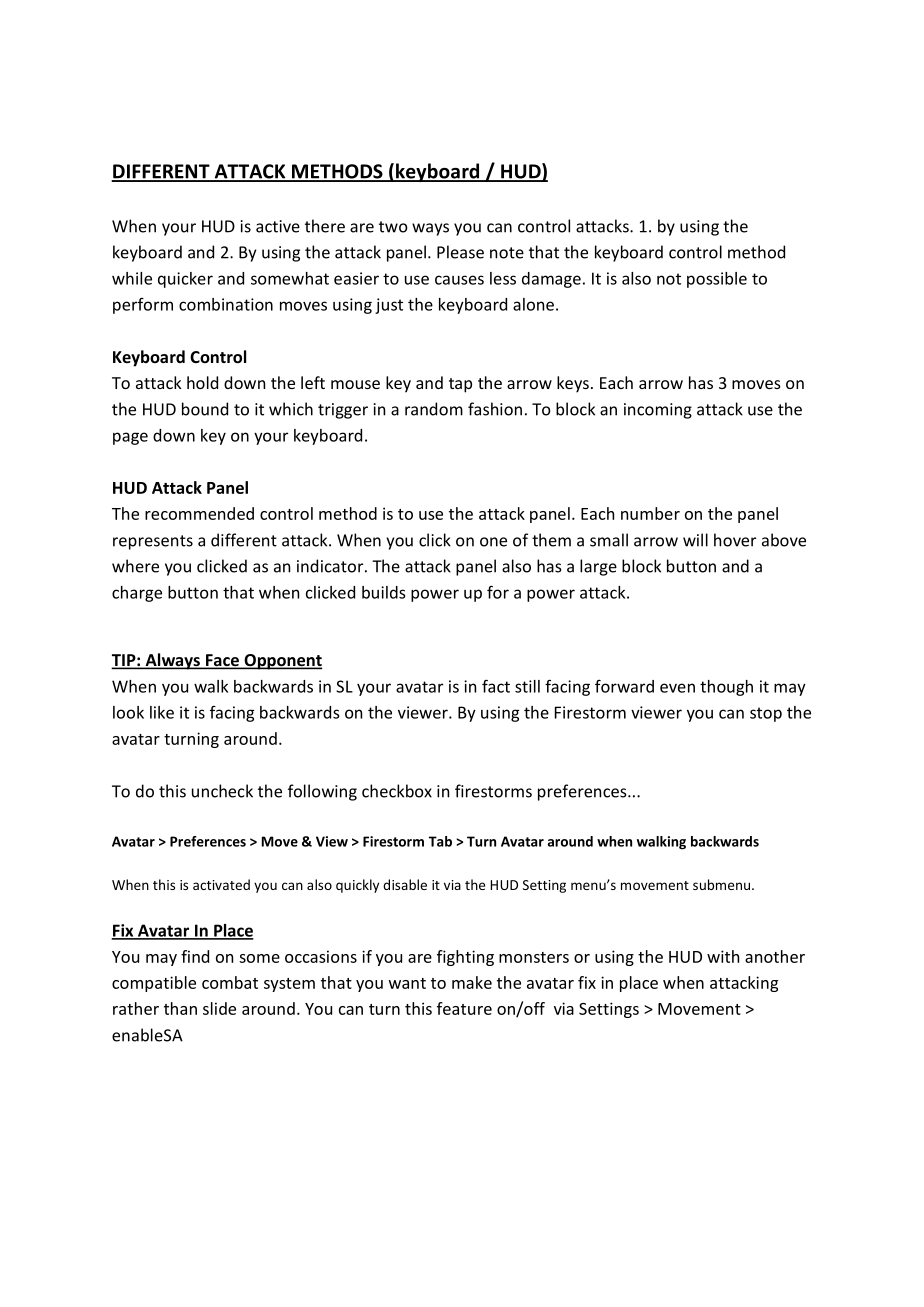  What do you see at coordinates (723, 956) in the page?
I see `with` at bounding box center [723, 956].
